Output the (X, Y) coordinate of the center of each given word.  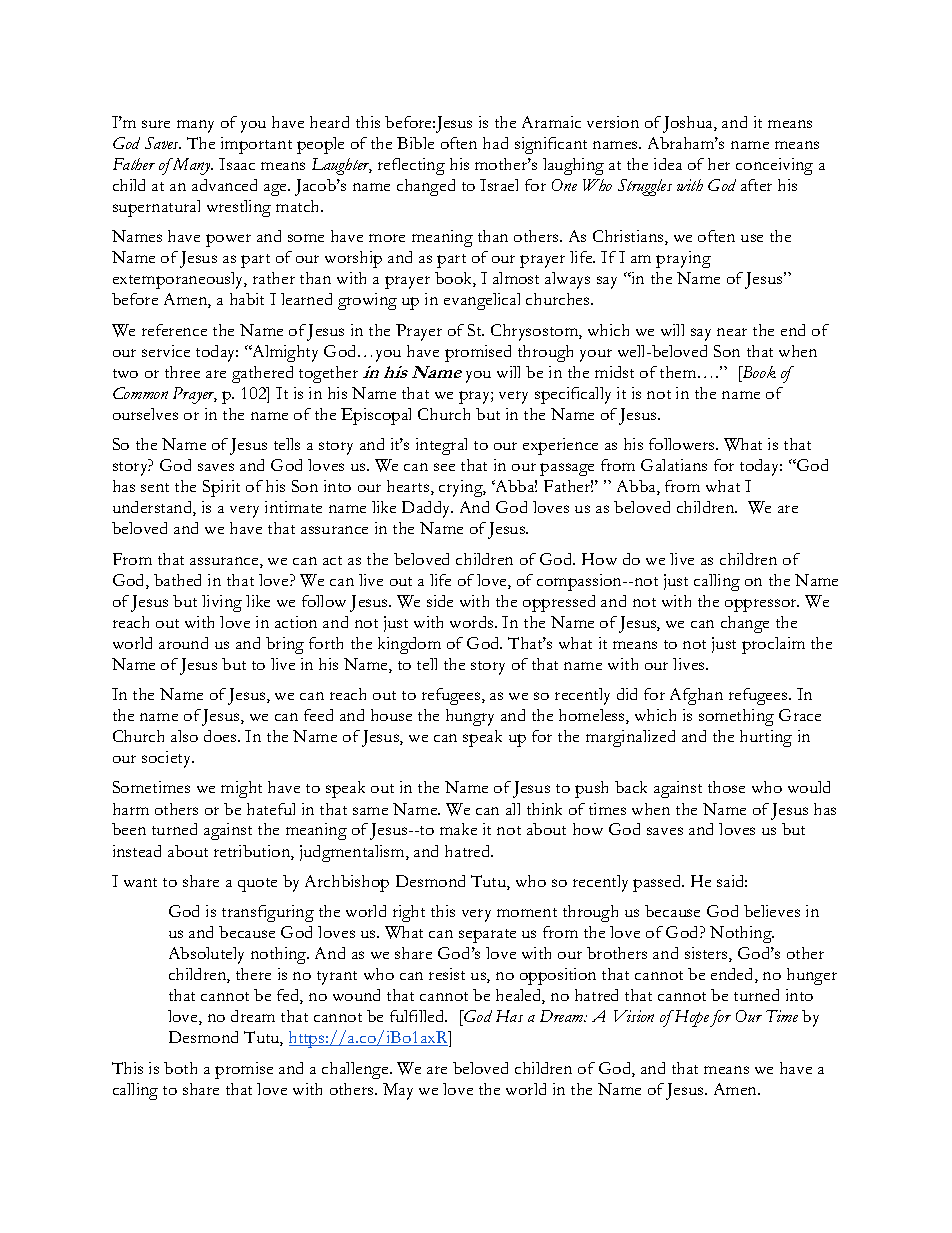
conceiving (774, 166)
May (398, 1091)
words (473, 622)
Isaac (237, 164)
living (222, 603)
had (495, 143)
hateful (271, 809)
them (679, 372)
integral (441, 446)
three (182, 372)
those (726, 787)
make (458, 829)
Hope (691, 1018)
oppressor (762, 605)
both (180, 1068)
